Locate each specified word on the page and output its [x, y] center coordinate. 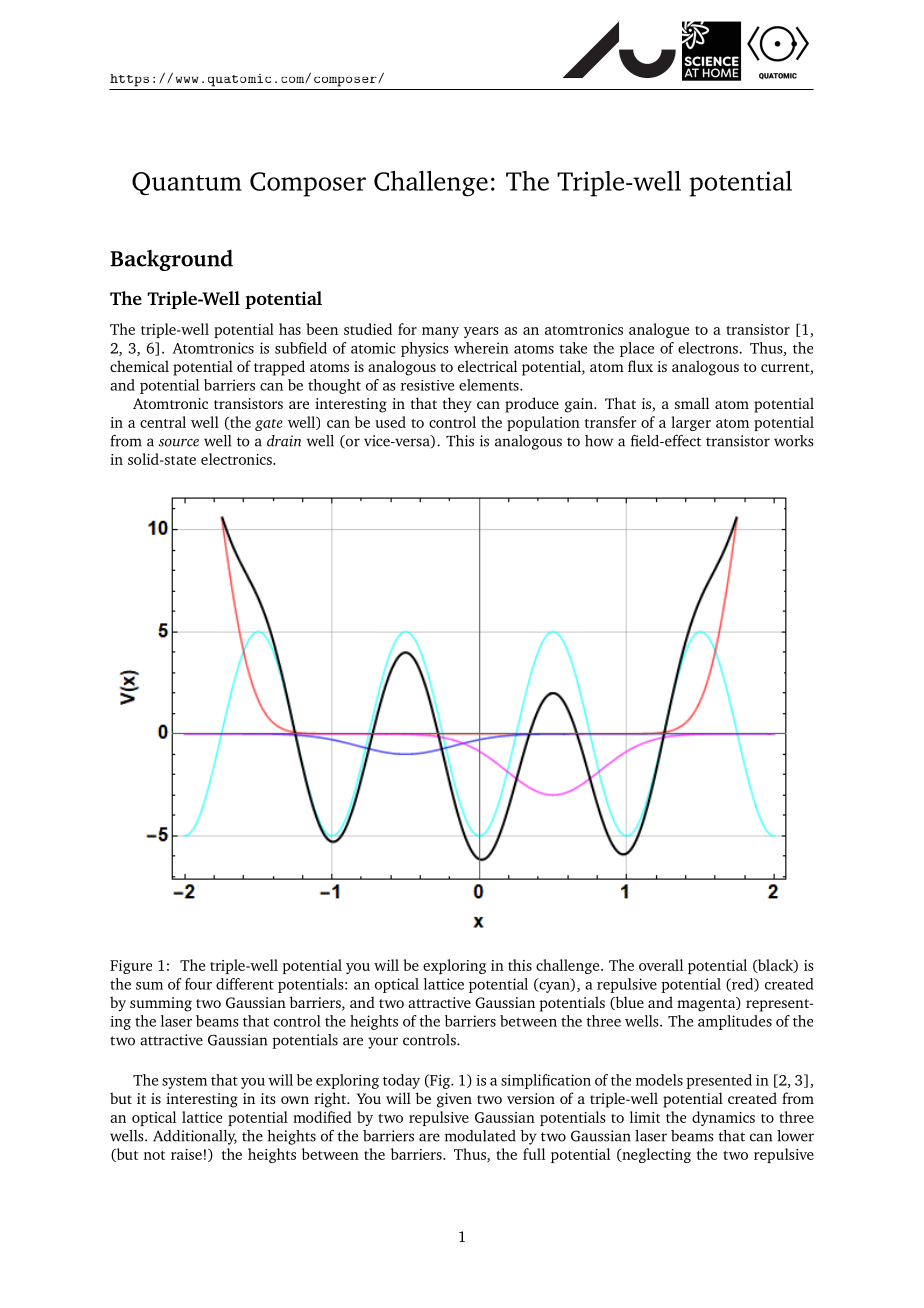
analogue [659, 330]
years [481, 332]
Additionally [195, 1137]
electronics [237, 459]
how [599, 441]
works [794, 441]
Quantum [187, 183]
